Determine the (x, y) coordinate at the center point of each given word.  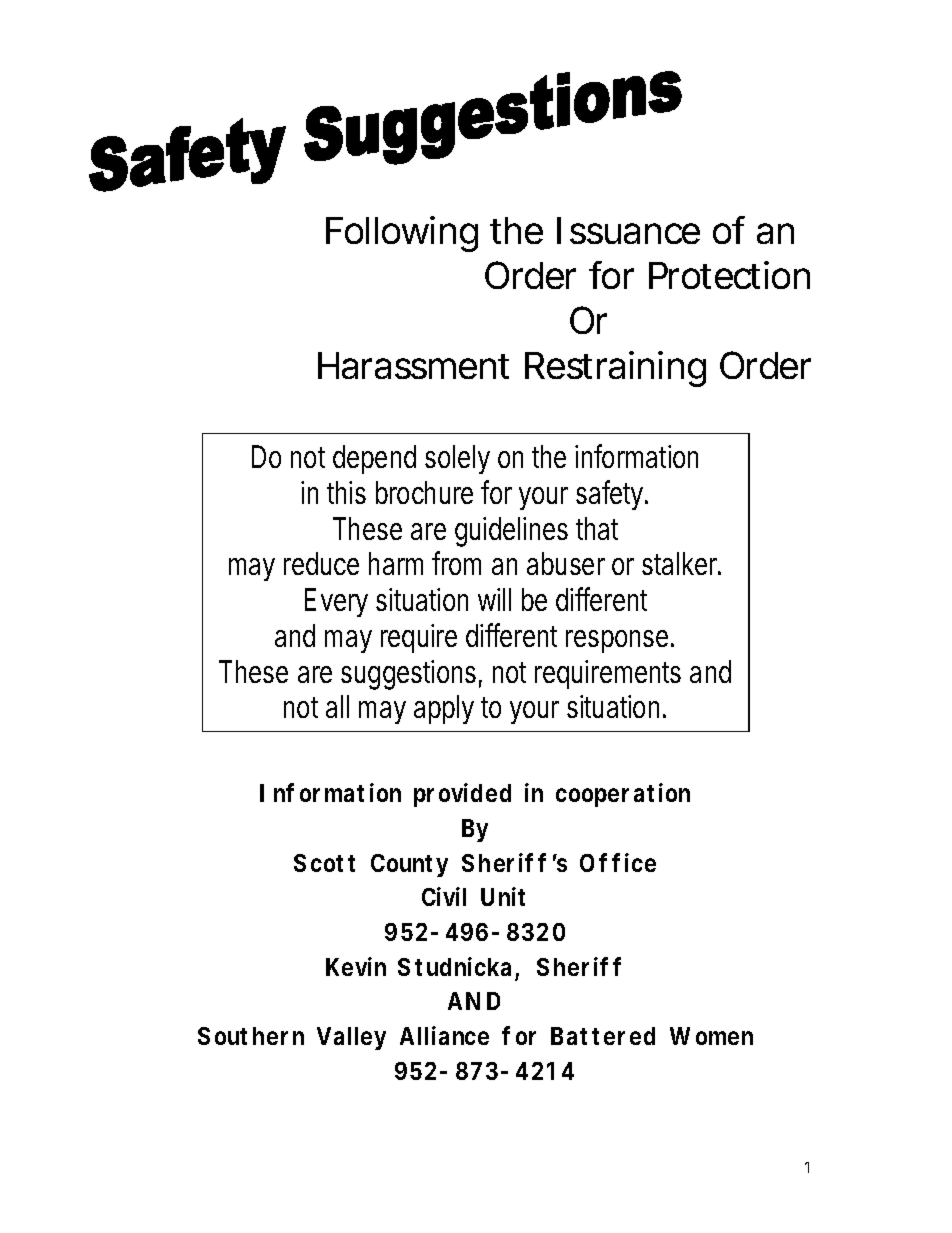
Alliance (444, 1035)
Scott (324, 863)
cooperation (623, 795)
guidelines (511, 532)
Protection (729, 275)
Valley (351, 1038)
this (346, 492)
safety (612, 495)
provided (462, 795)
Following (402, 234)
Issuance (628, 230)
